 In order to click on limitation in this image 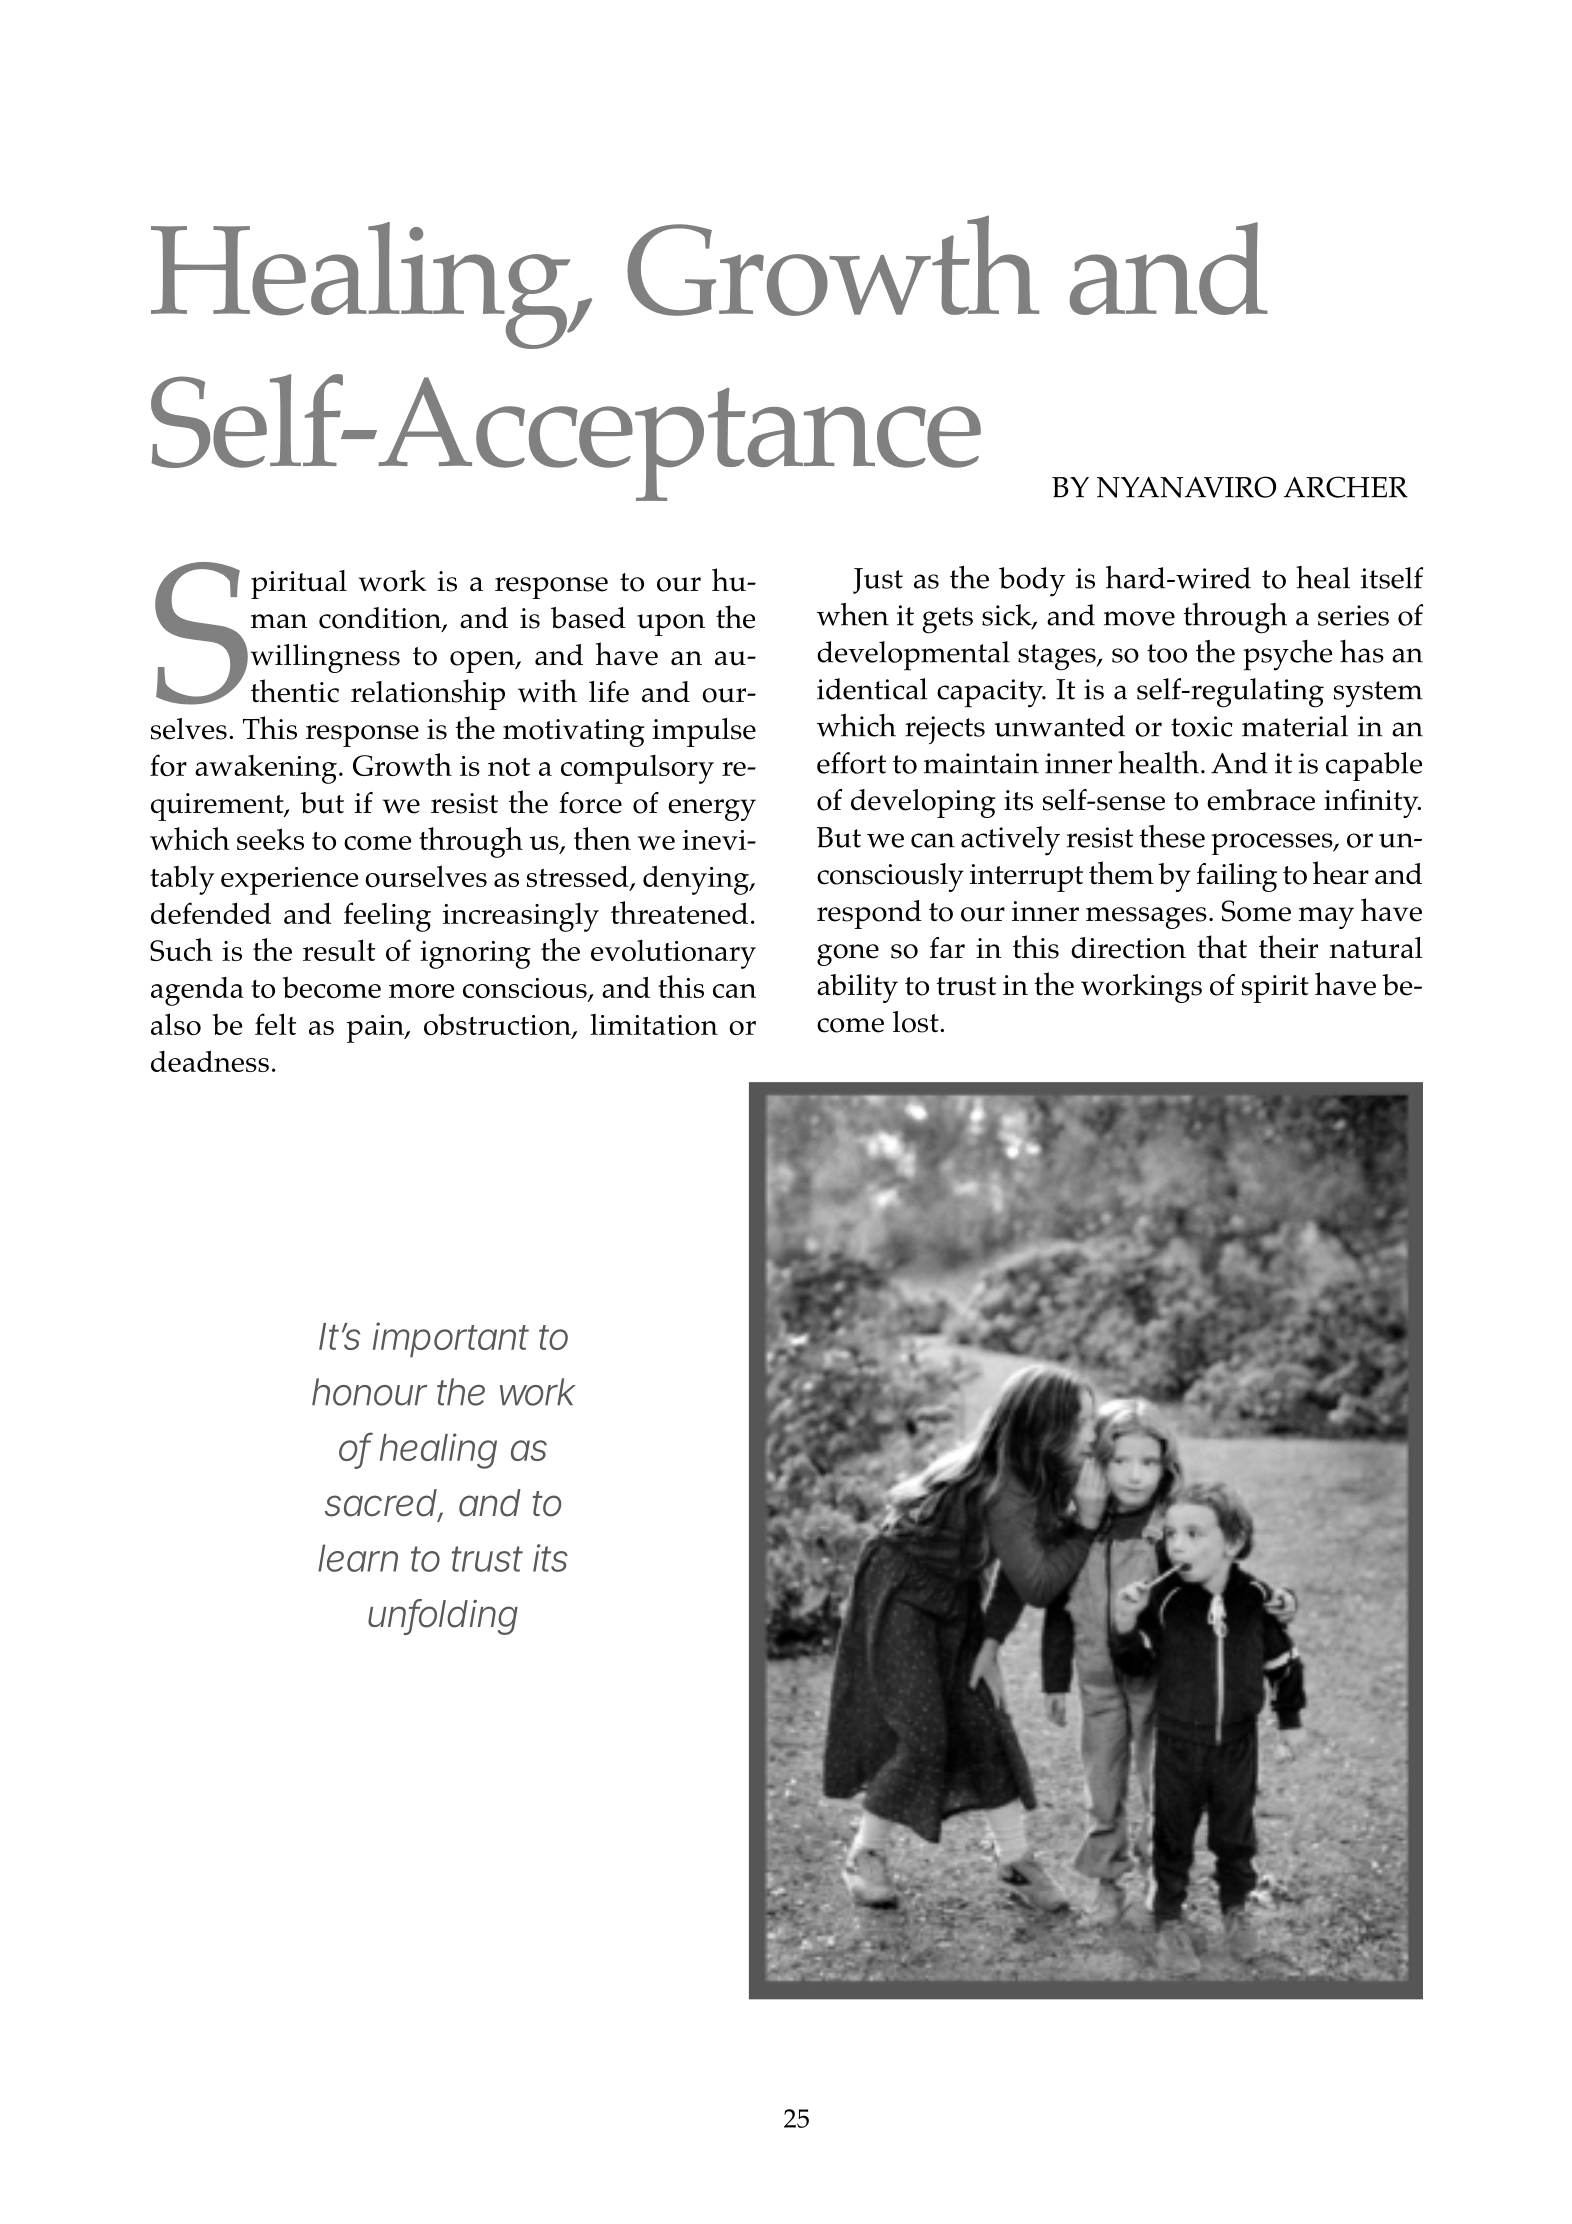, I will do `click(654, 1024)`.
